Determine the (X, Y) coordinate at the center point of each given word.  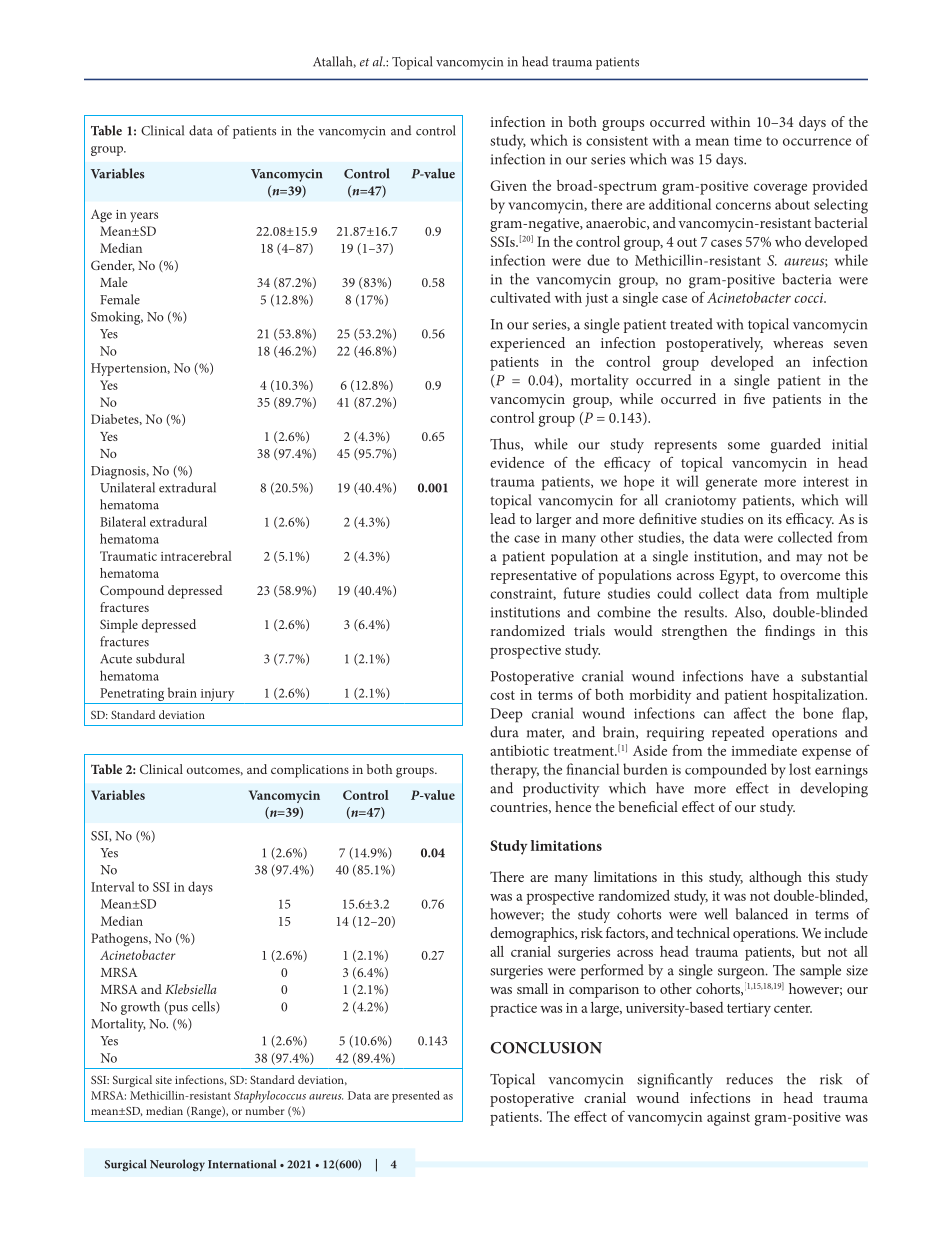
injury (217, 696)
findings (790, 632)
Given (508, 185)
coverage (780, 189)
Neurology (177, 1165)
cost (502, 695)
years (144, 217)
